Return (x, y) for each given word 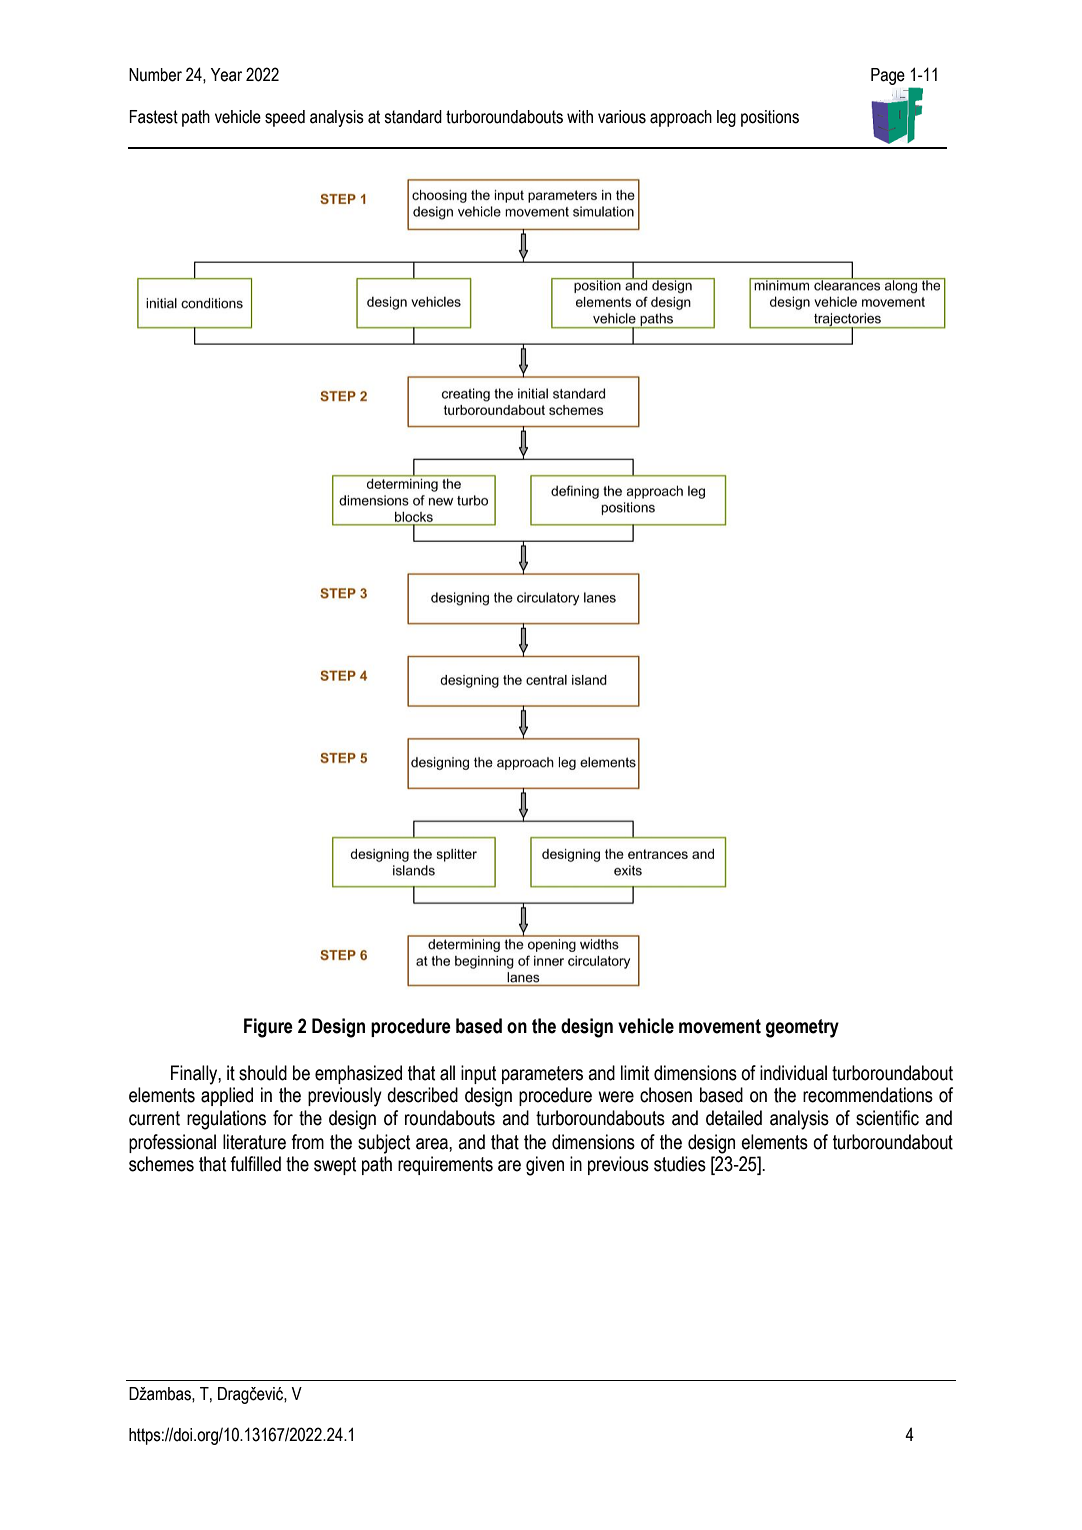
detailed (734, 1118)
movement (720, 1026)
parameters (542, 1075)
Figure (268, 1028)
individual (793, 1073)
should (263, 1073)
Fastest (153, 117)
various (622, 117)
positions (770, 118)
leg (726, 118)
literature (254, 1142)
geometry (802, 1028)
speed (285, 118)
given (545, 1166)
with (580, 117)
